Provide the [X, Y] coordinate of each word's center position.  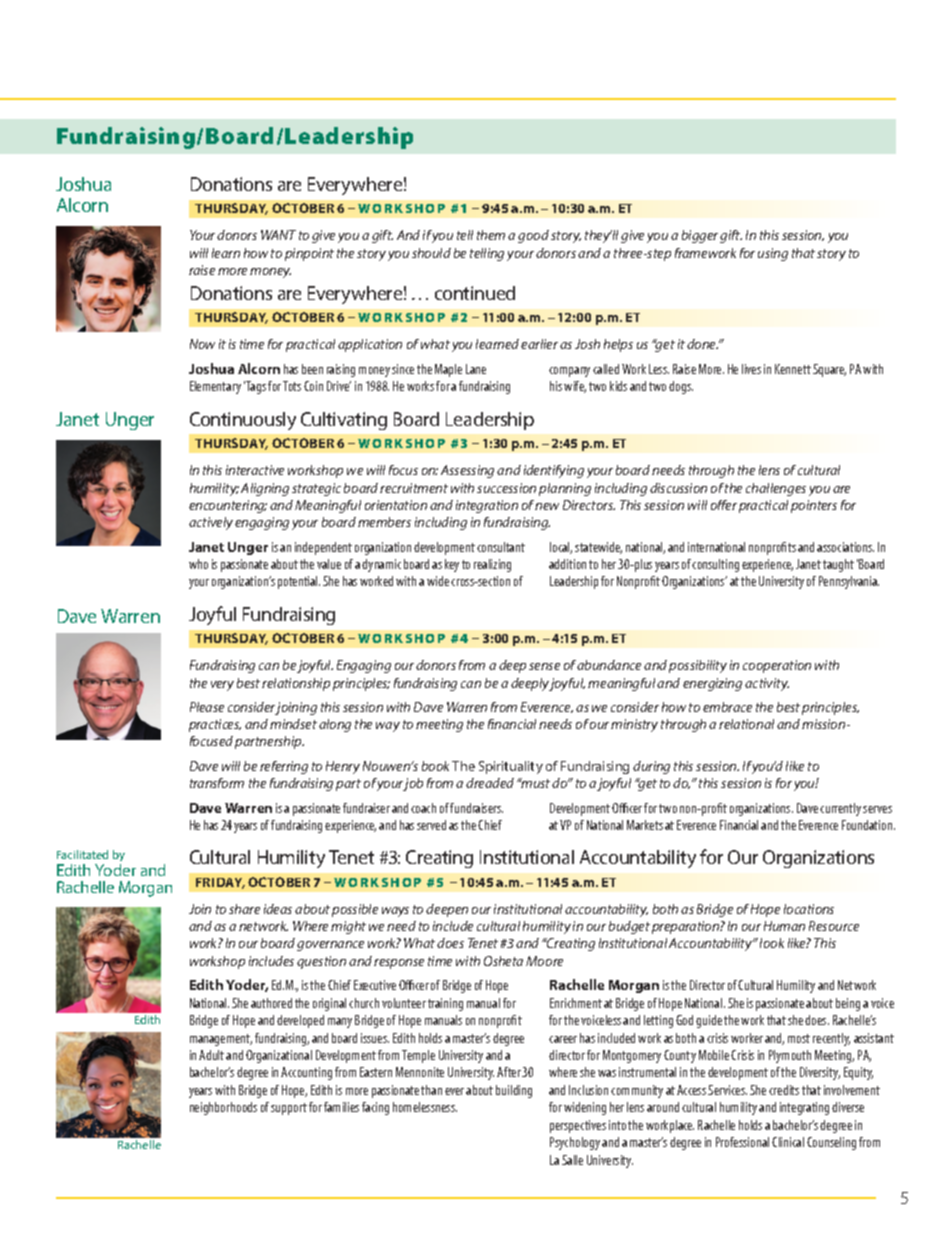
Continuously [243, 421]
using [773, 254]
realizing [492, 565]
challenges [776, 489]
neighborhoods [223, 1108]
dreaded [490, 783]
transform [217, 783]
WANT [278, 235]
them [491, 235]
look [772, 943]
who [198, 564]
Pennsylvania [849, 582]
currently [840, 809]
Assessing [467, 471]
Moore [544, 961]
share [244, 909]
